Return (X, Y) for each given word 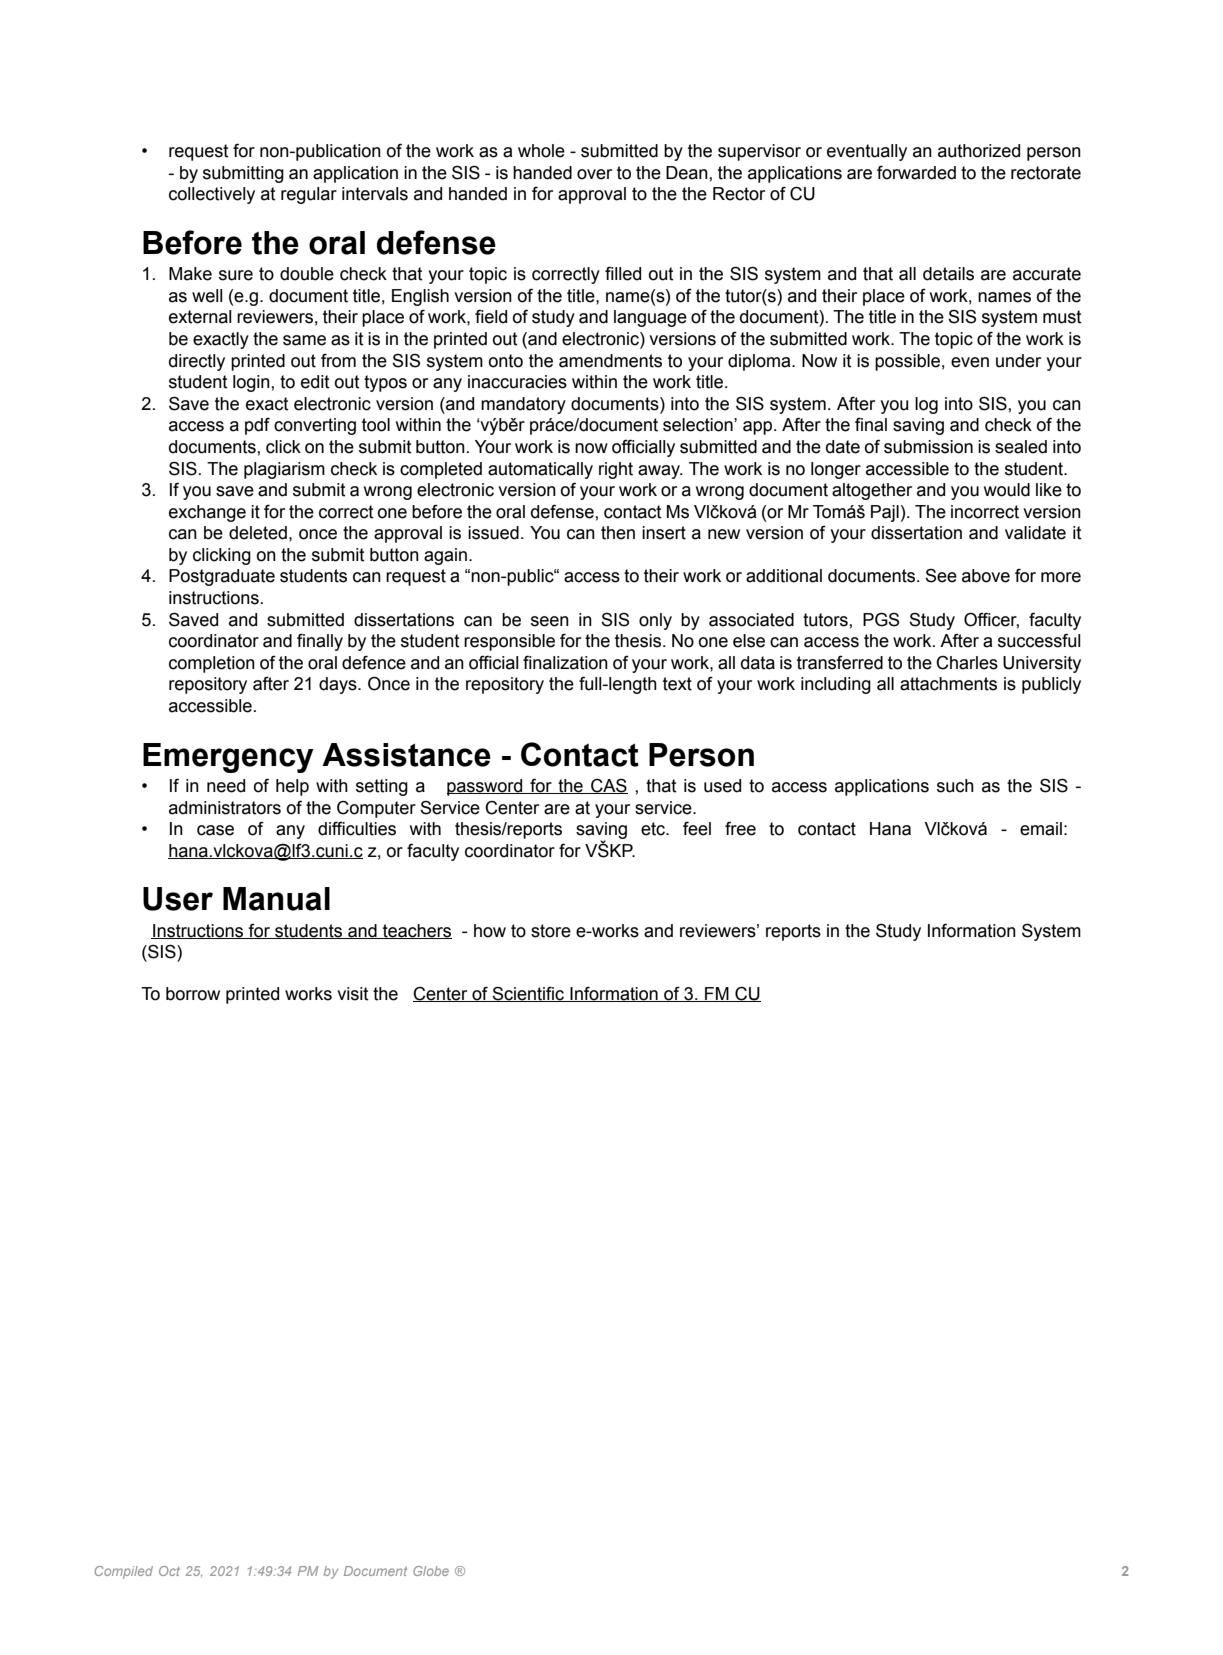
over (594, 174)
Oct (169, 1571)
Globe (431, 1571)
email (1041, 829)
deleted (258, 533)
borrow (193, 994)
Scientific (528, 994)
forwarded (916, 172)
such (955, 786)
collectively (212, 195)
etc (654, 829)
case (215, 830)
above (986, 576)
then (618, 533)
